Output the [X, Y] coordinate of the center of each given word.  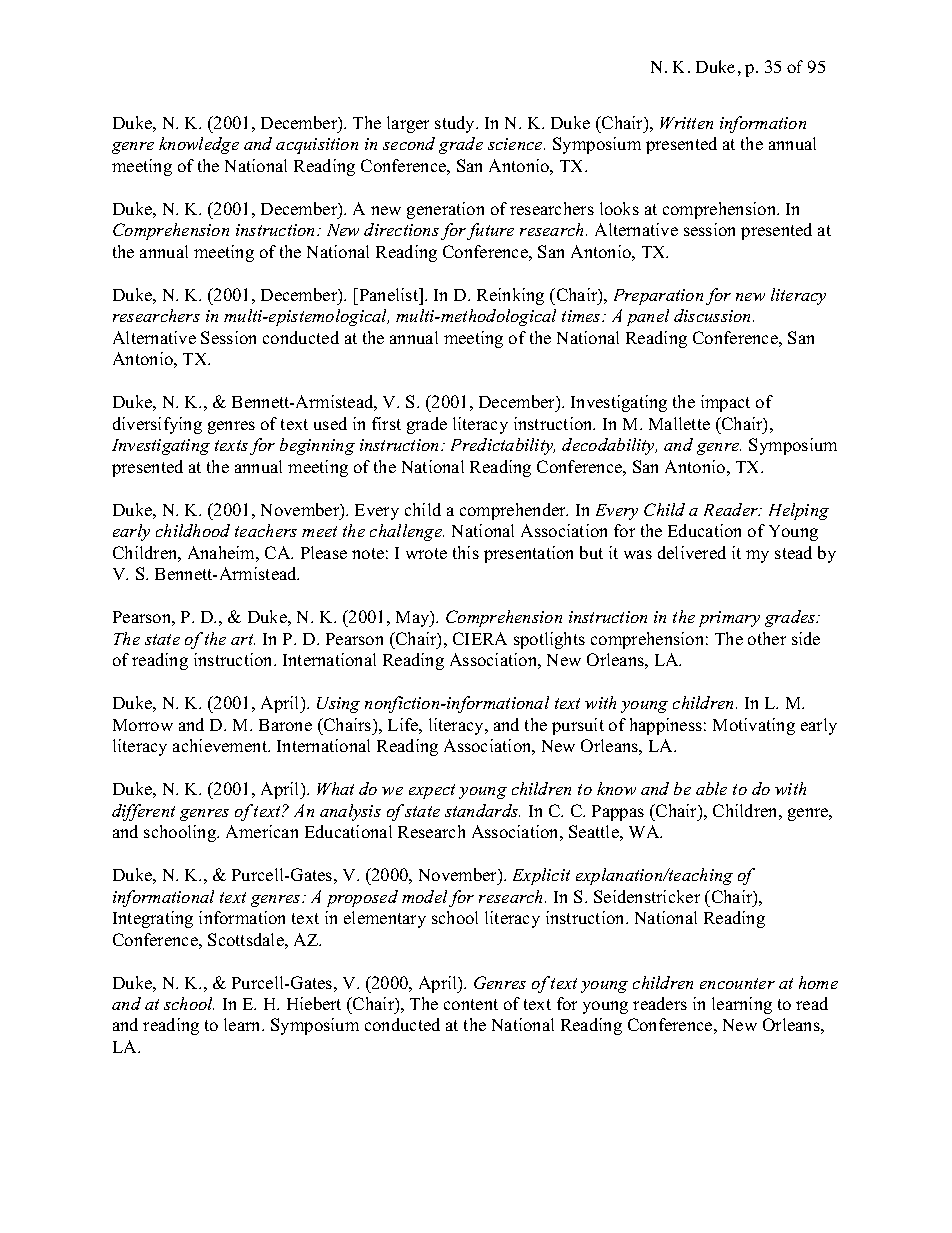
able [711, 788]
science [516, 144]
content [471, 1004]
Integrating [153, 919]
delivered [692, 552]
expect [432, 791]
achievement [221, 745]
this [466, 552]
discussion [714, 315]
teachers [266, 530]
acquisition [317, 146]
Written [686, 123]
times [582, 316]
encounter [737, 983]
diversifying [157, 425]
